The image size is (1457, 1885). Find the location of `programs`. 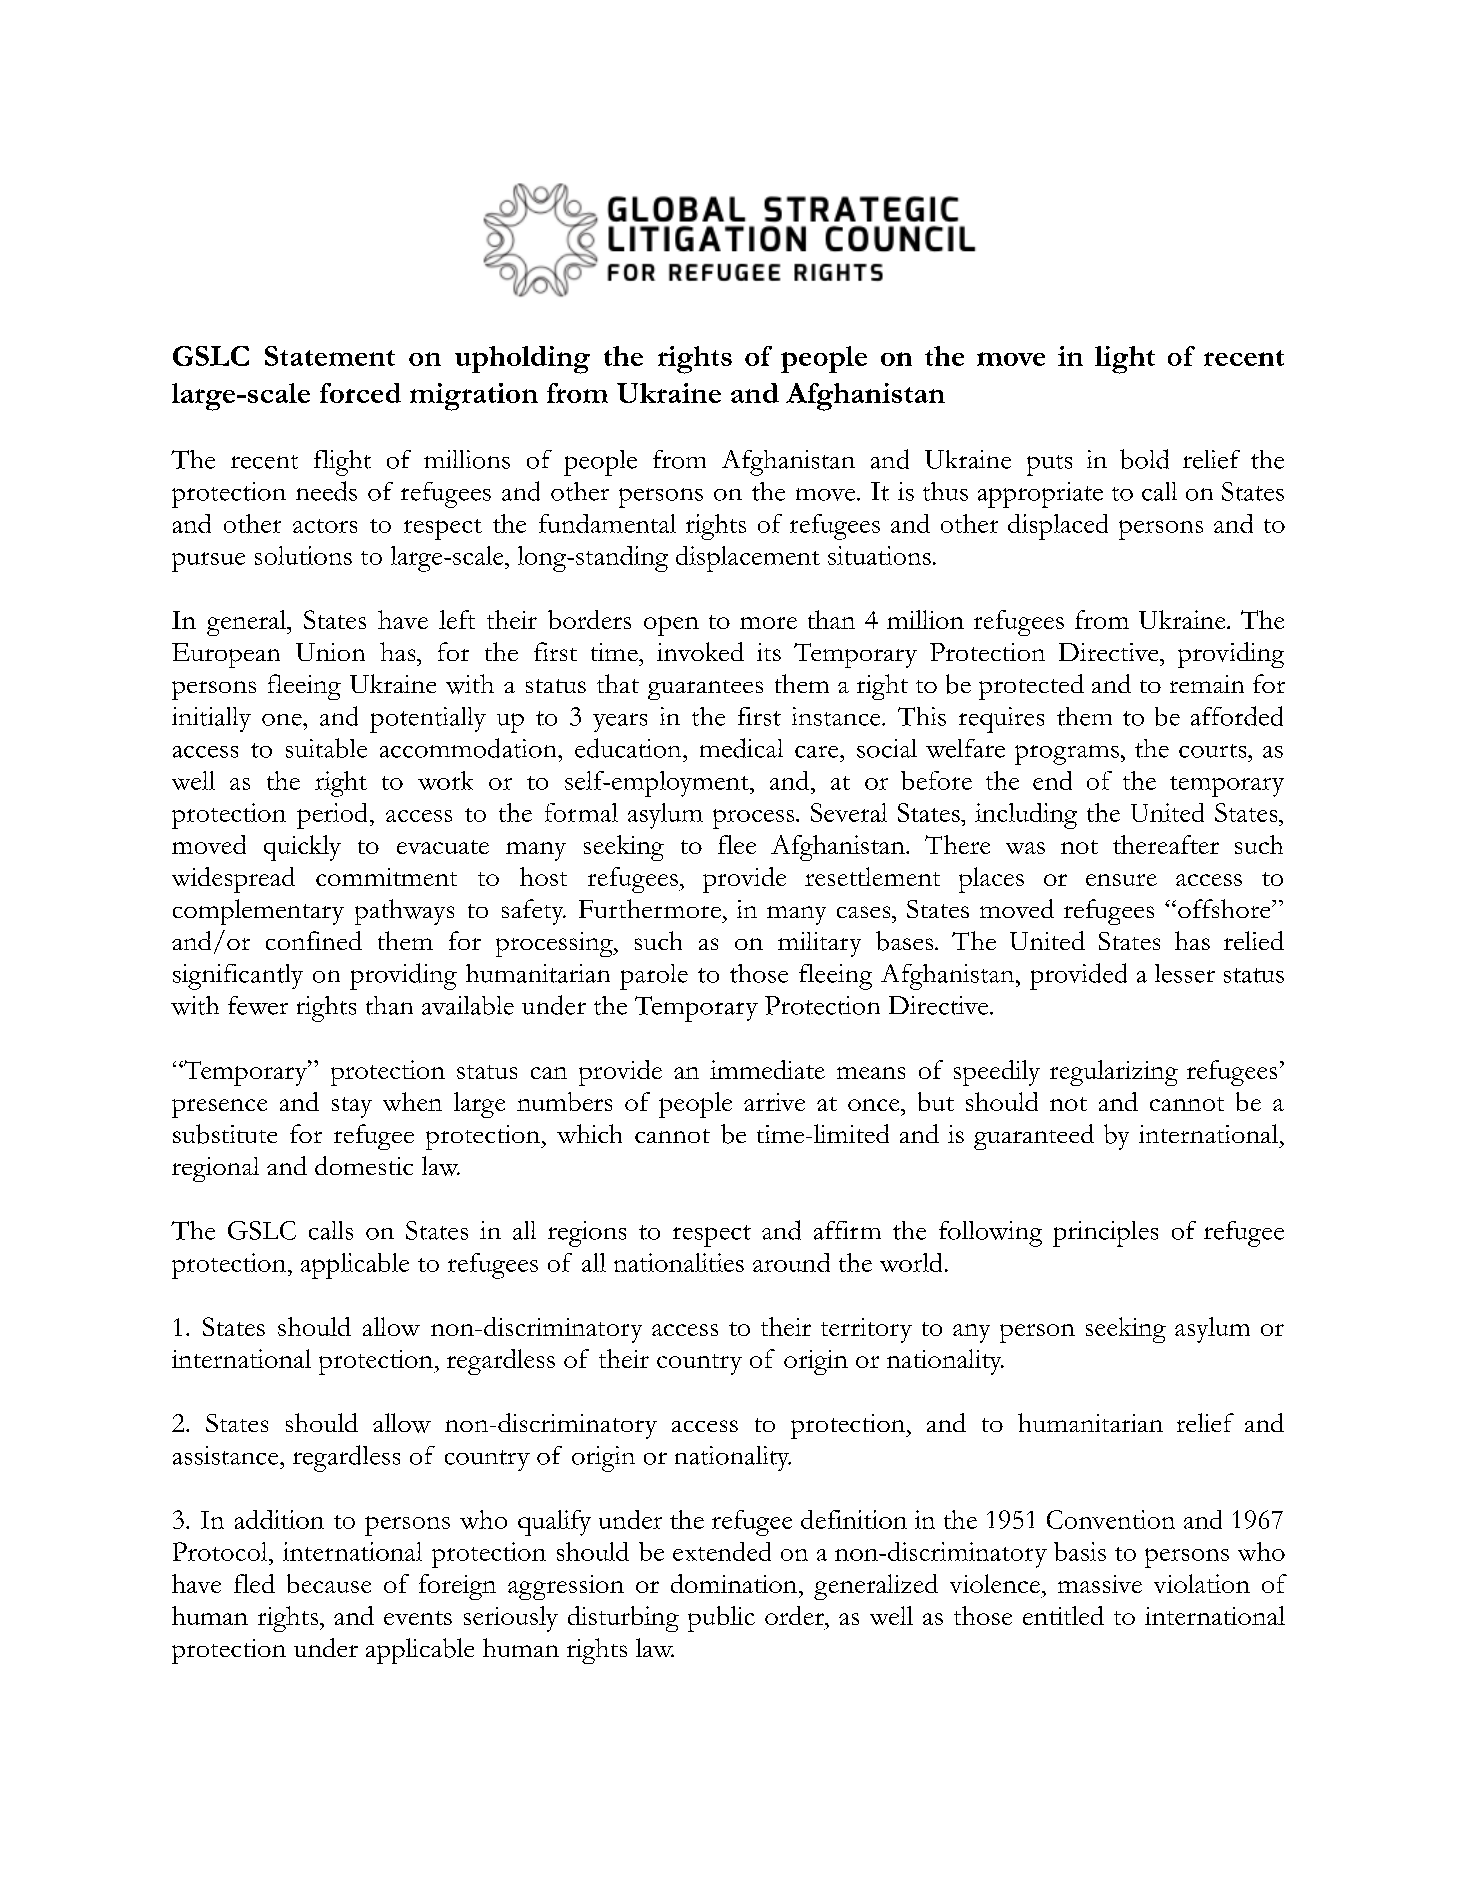

programs is located at coordinates (1067, 755).
